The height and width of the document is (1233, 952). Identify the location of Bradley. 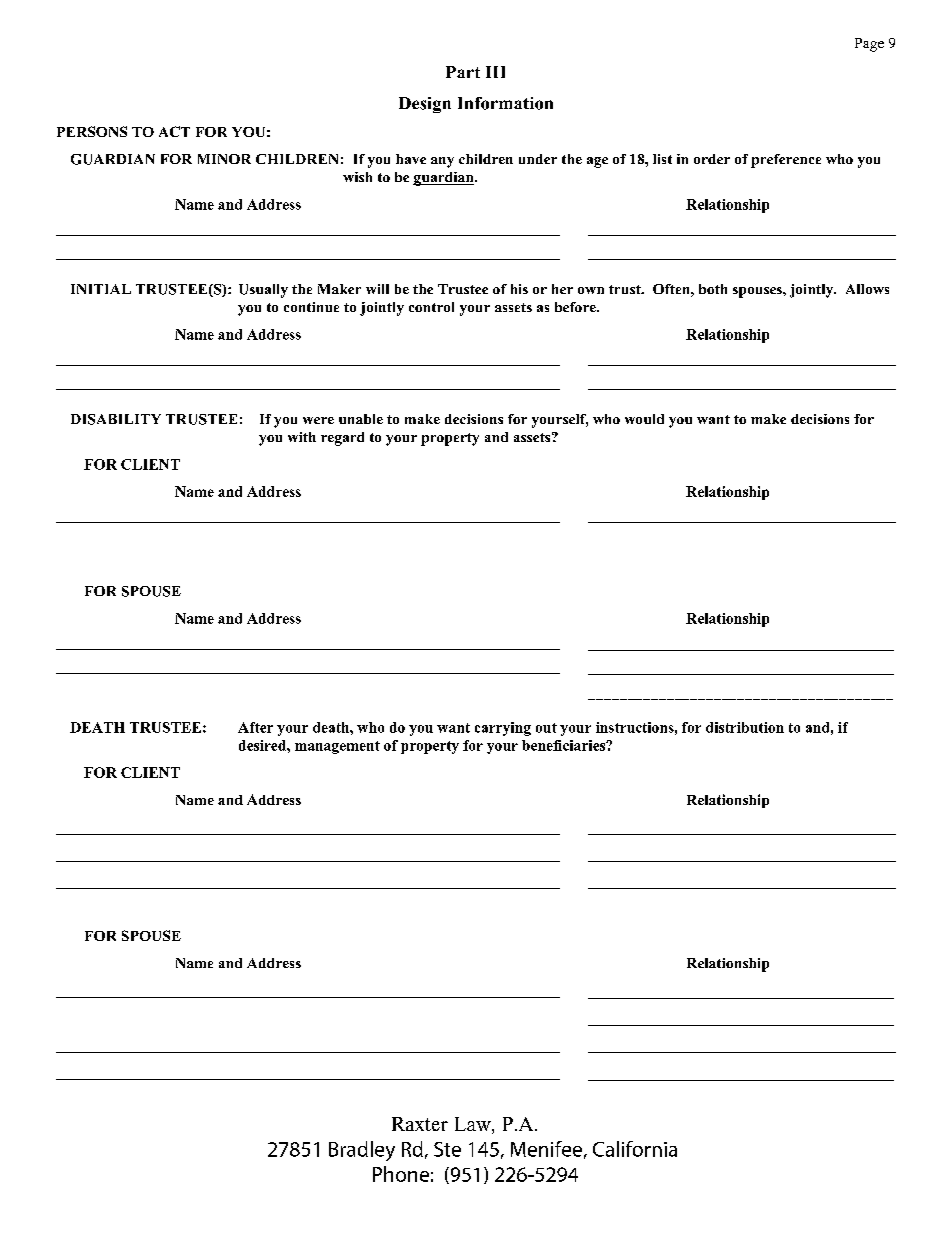
(362, 1151).
